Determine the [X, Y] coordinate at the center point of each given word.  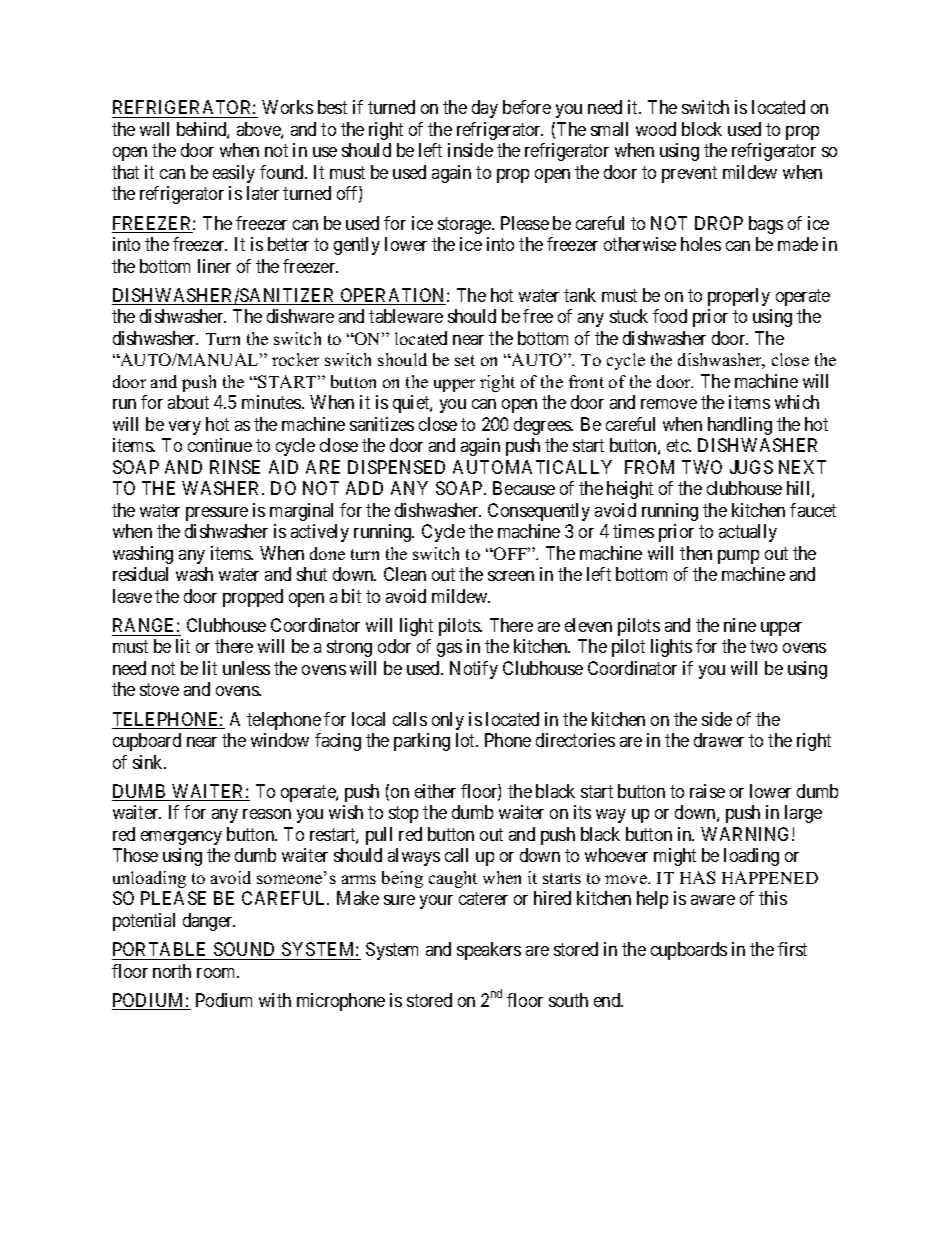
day [485, 109]
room [218, 973]
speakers [489, 951]
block [702, 129]
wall [154, 129]
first [792, 949]
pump [738, 557]
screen [511, 576]
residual [140, 574]
